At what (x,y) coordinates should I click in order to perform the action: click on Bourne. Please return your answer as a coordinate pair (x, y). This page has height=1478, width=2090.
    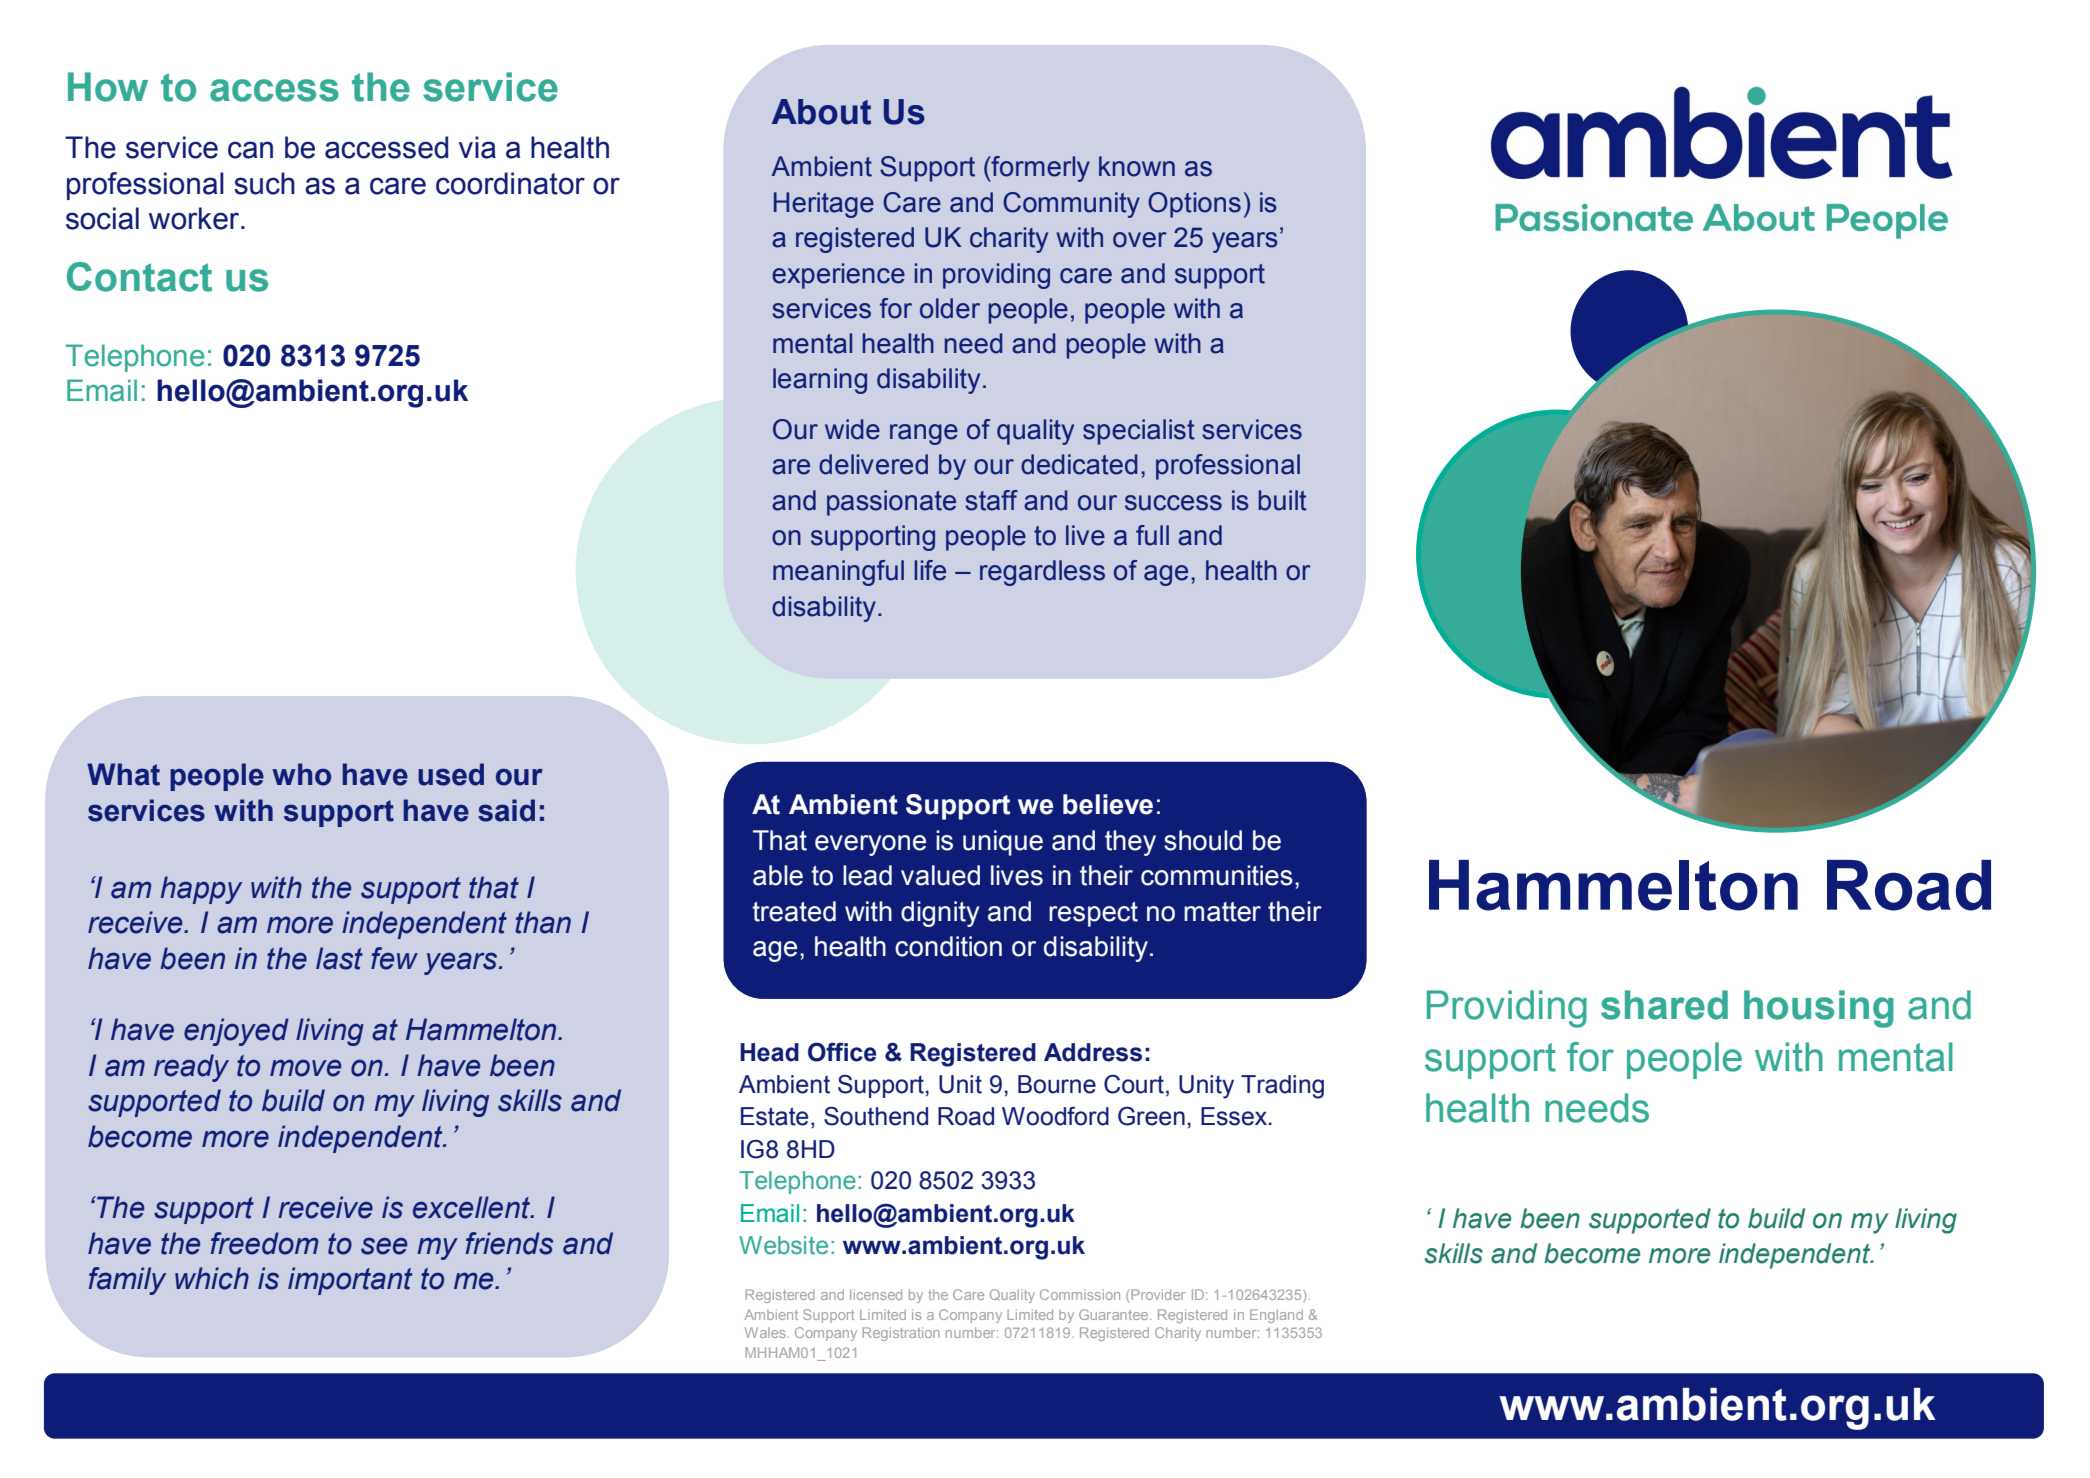
    Looking at the image, I should click on (1057, 1084).
